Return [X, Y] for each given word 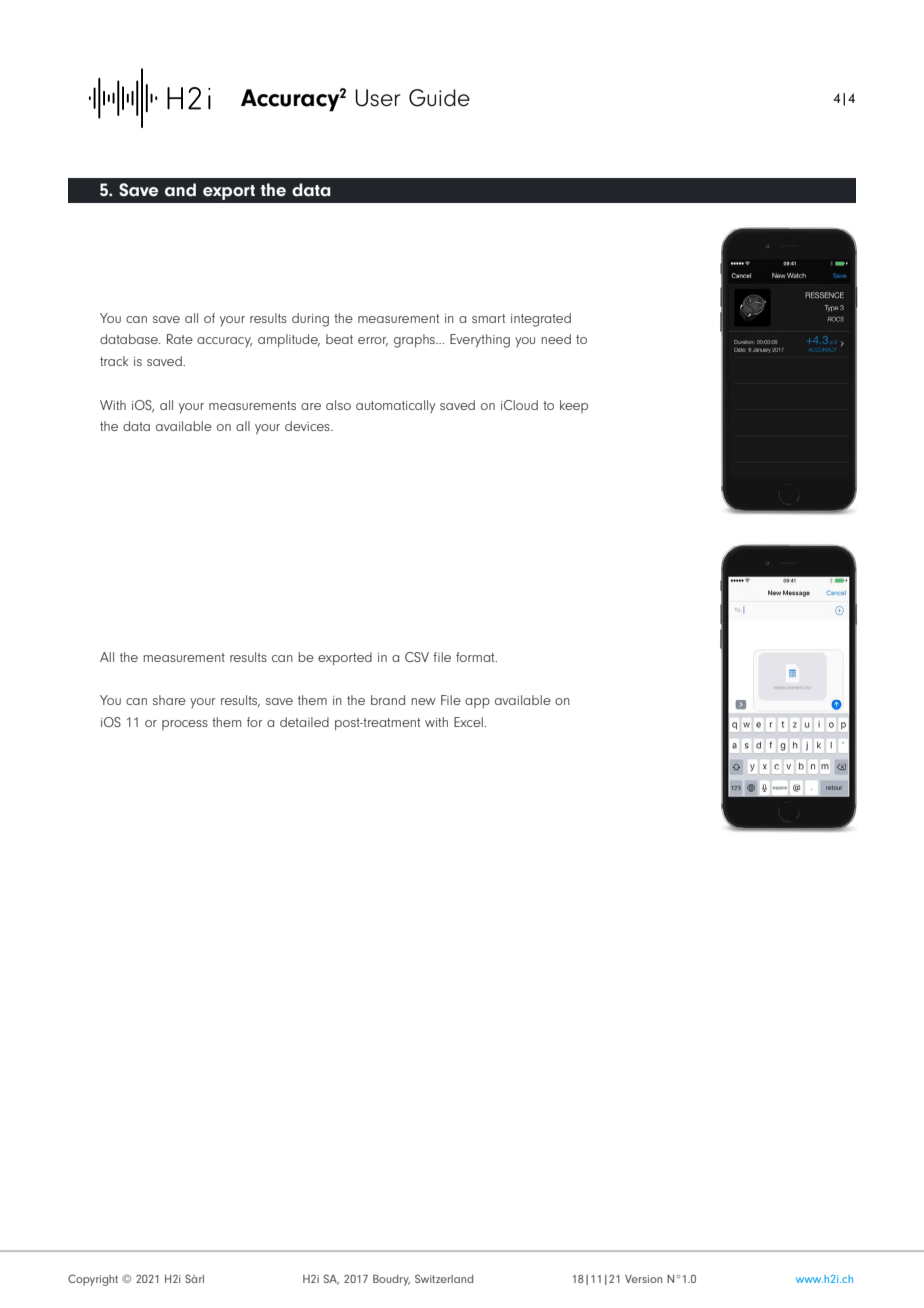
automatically [396, 406]
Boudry [391, 1280]
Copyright [93, 1280]
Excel [469, 722]
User [377, 98]
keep [574, 406]
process [185, 725]
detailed [304, 722]
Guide [439, 98]
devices [308, 426]
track [114, 361]
